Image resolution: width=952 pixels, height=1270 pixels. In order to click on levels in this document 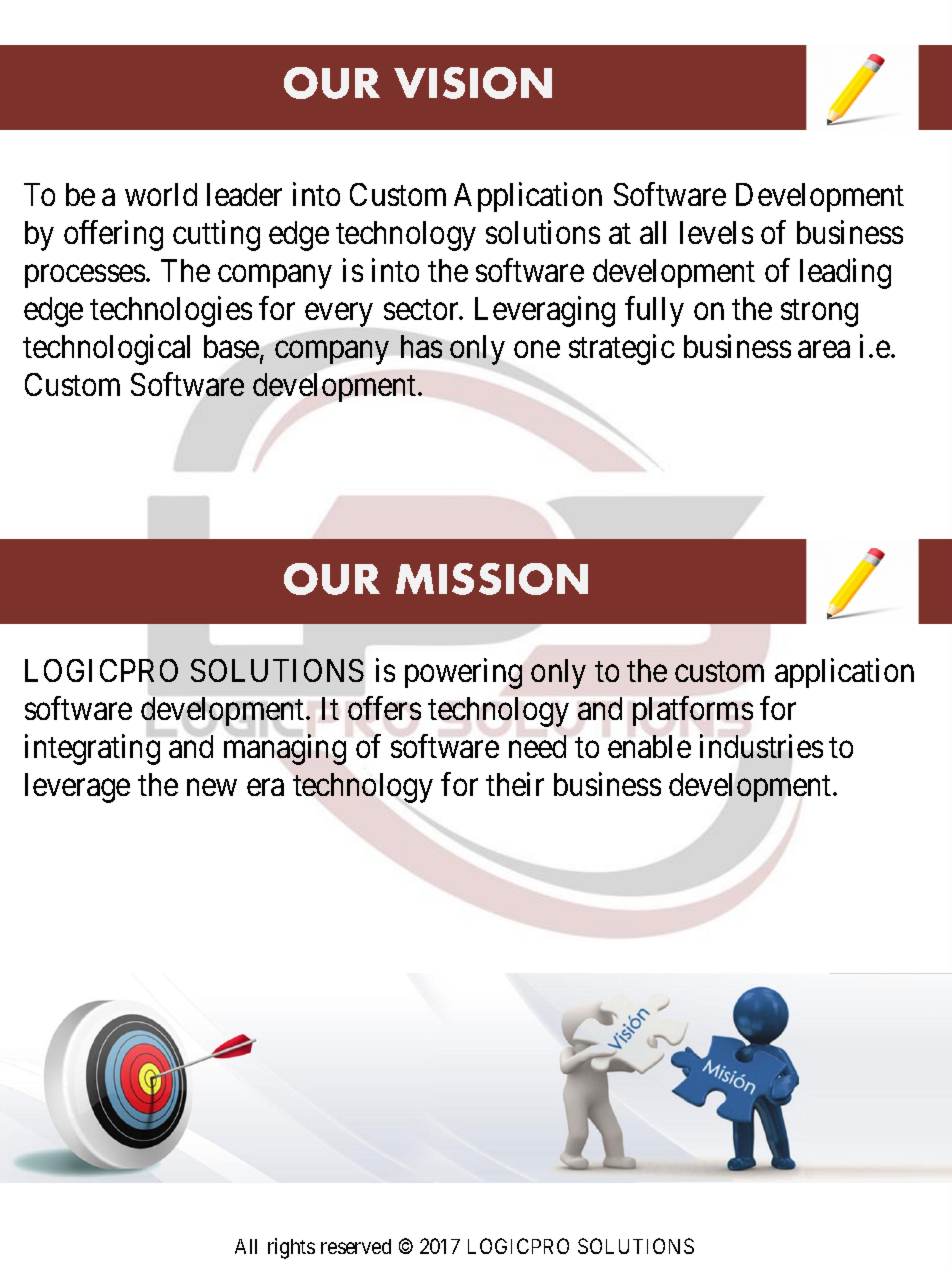, I will do `click(716, 232)`.
